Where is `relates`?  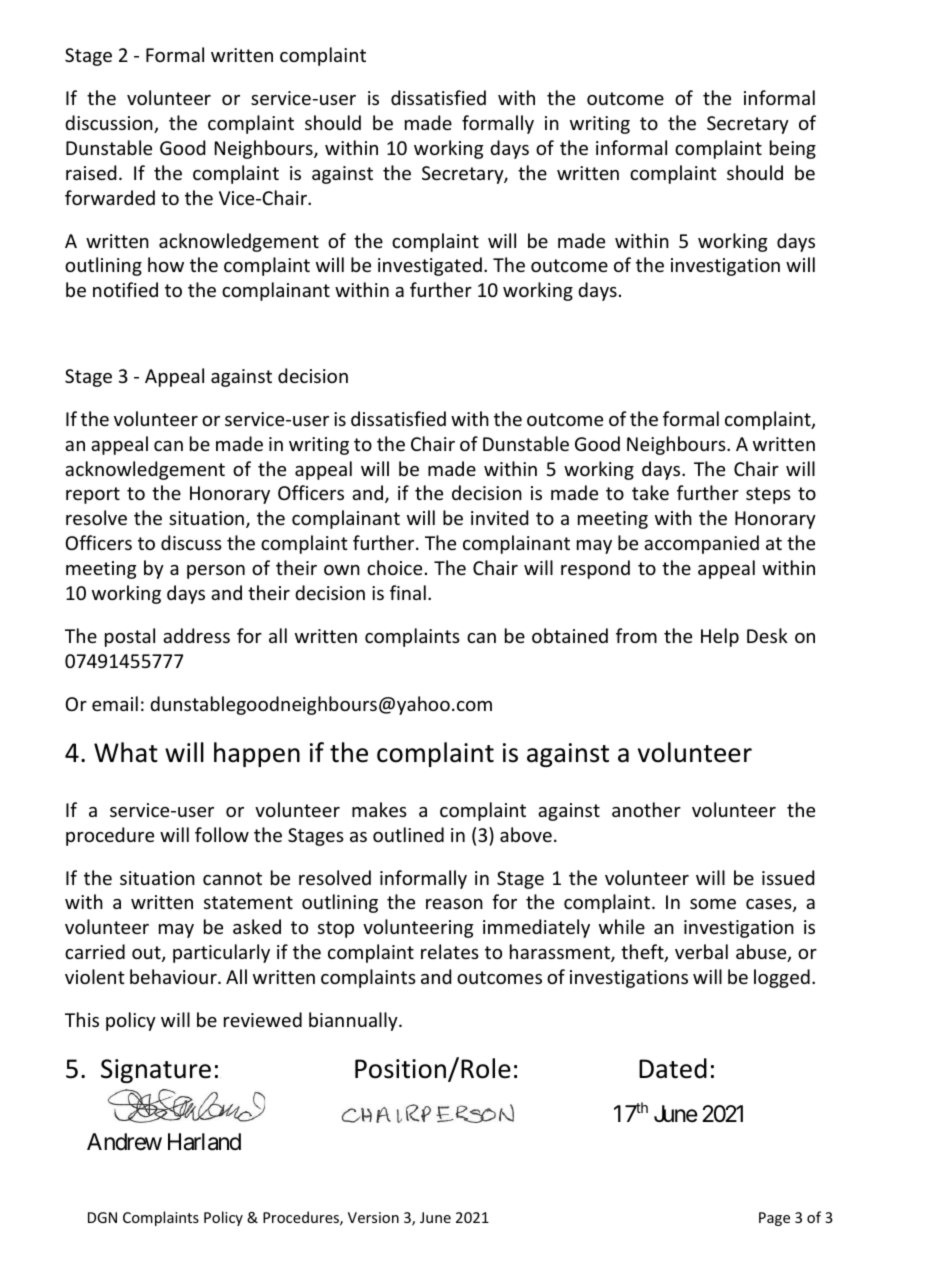 relates is located at coordinates (450, 951).
